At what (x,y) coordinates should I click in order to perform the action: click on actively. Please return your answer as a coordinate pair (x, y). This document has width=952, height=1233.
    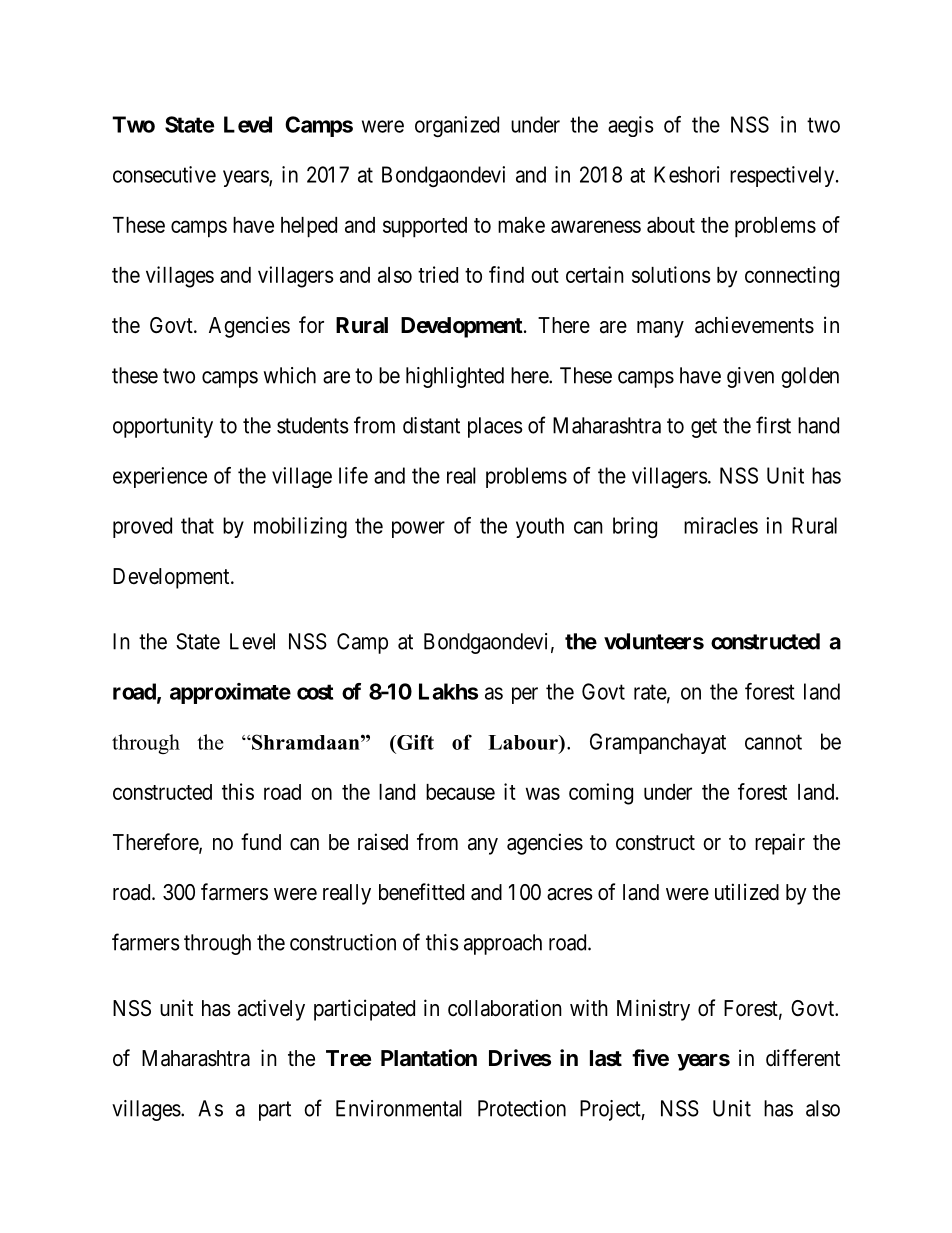
    Looking at the image, I should click on (271, 1010).
